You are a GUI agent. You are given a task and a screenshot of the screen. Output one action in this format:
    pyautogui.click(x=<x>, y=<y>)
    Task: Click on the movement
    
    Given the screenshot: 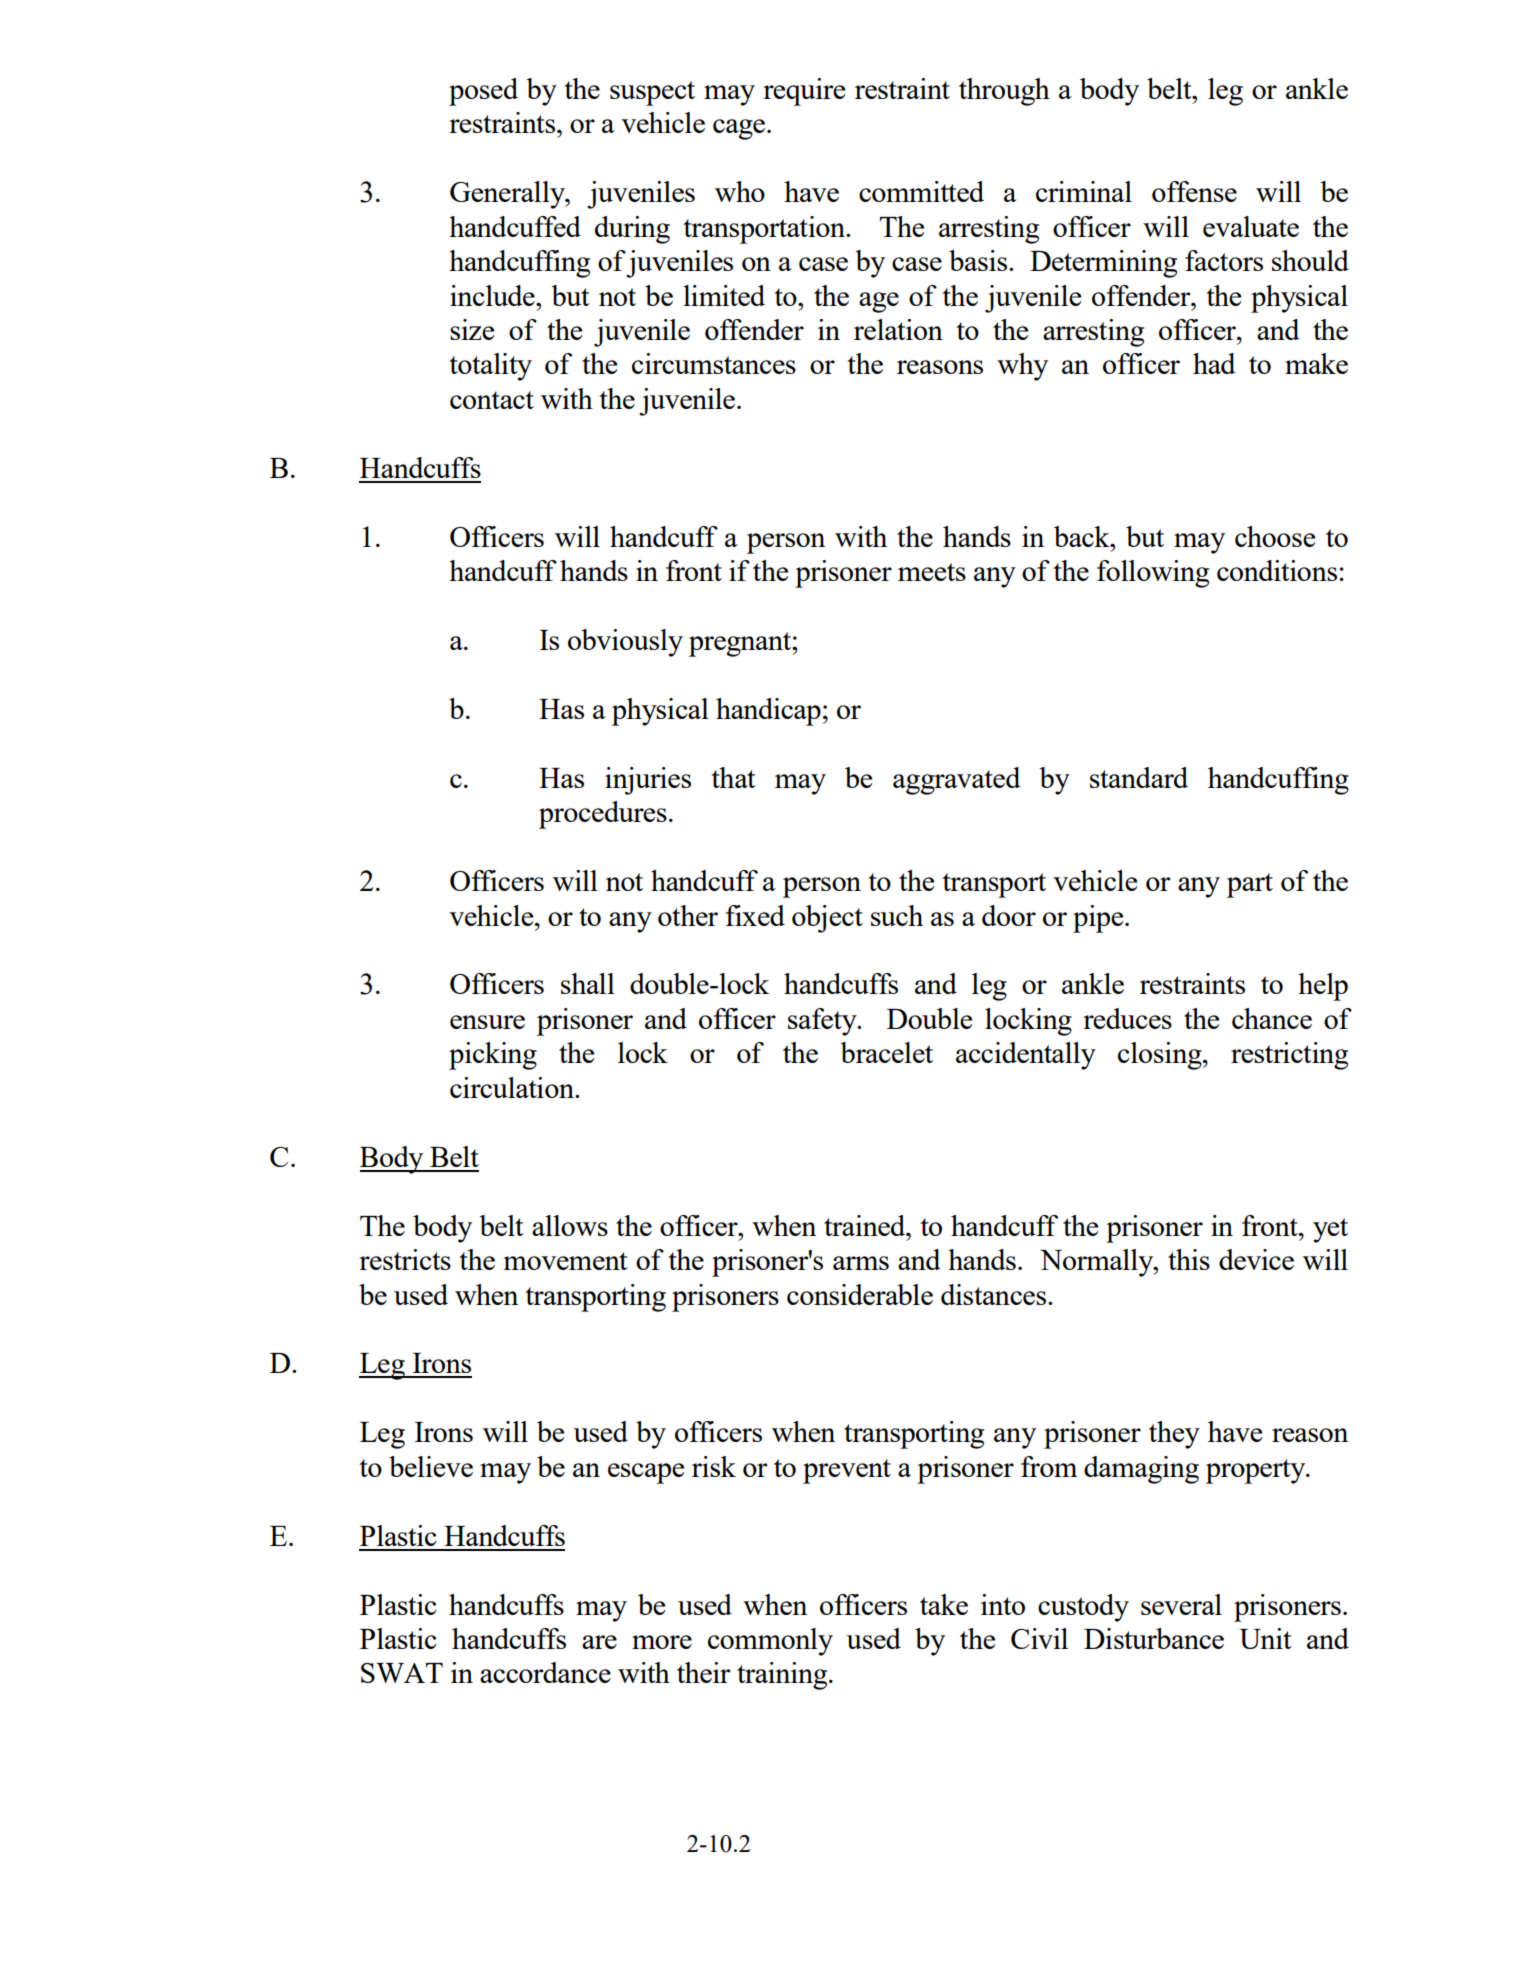 What is the action you would take?
    pyautogui.click(x=566, y=1261)
